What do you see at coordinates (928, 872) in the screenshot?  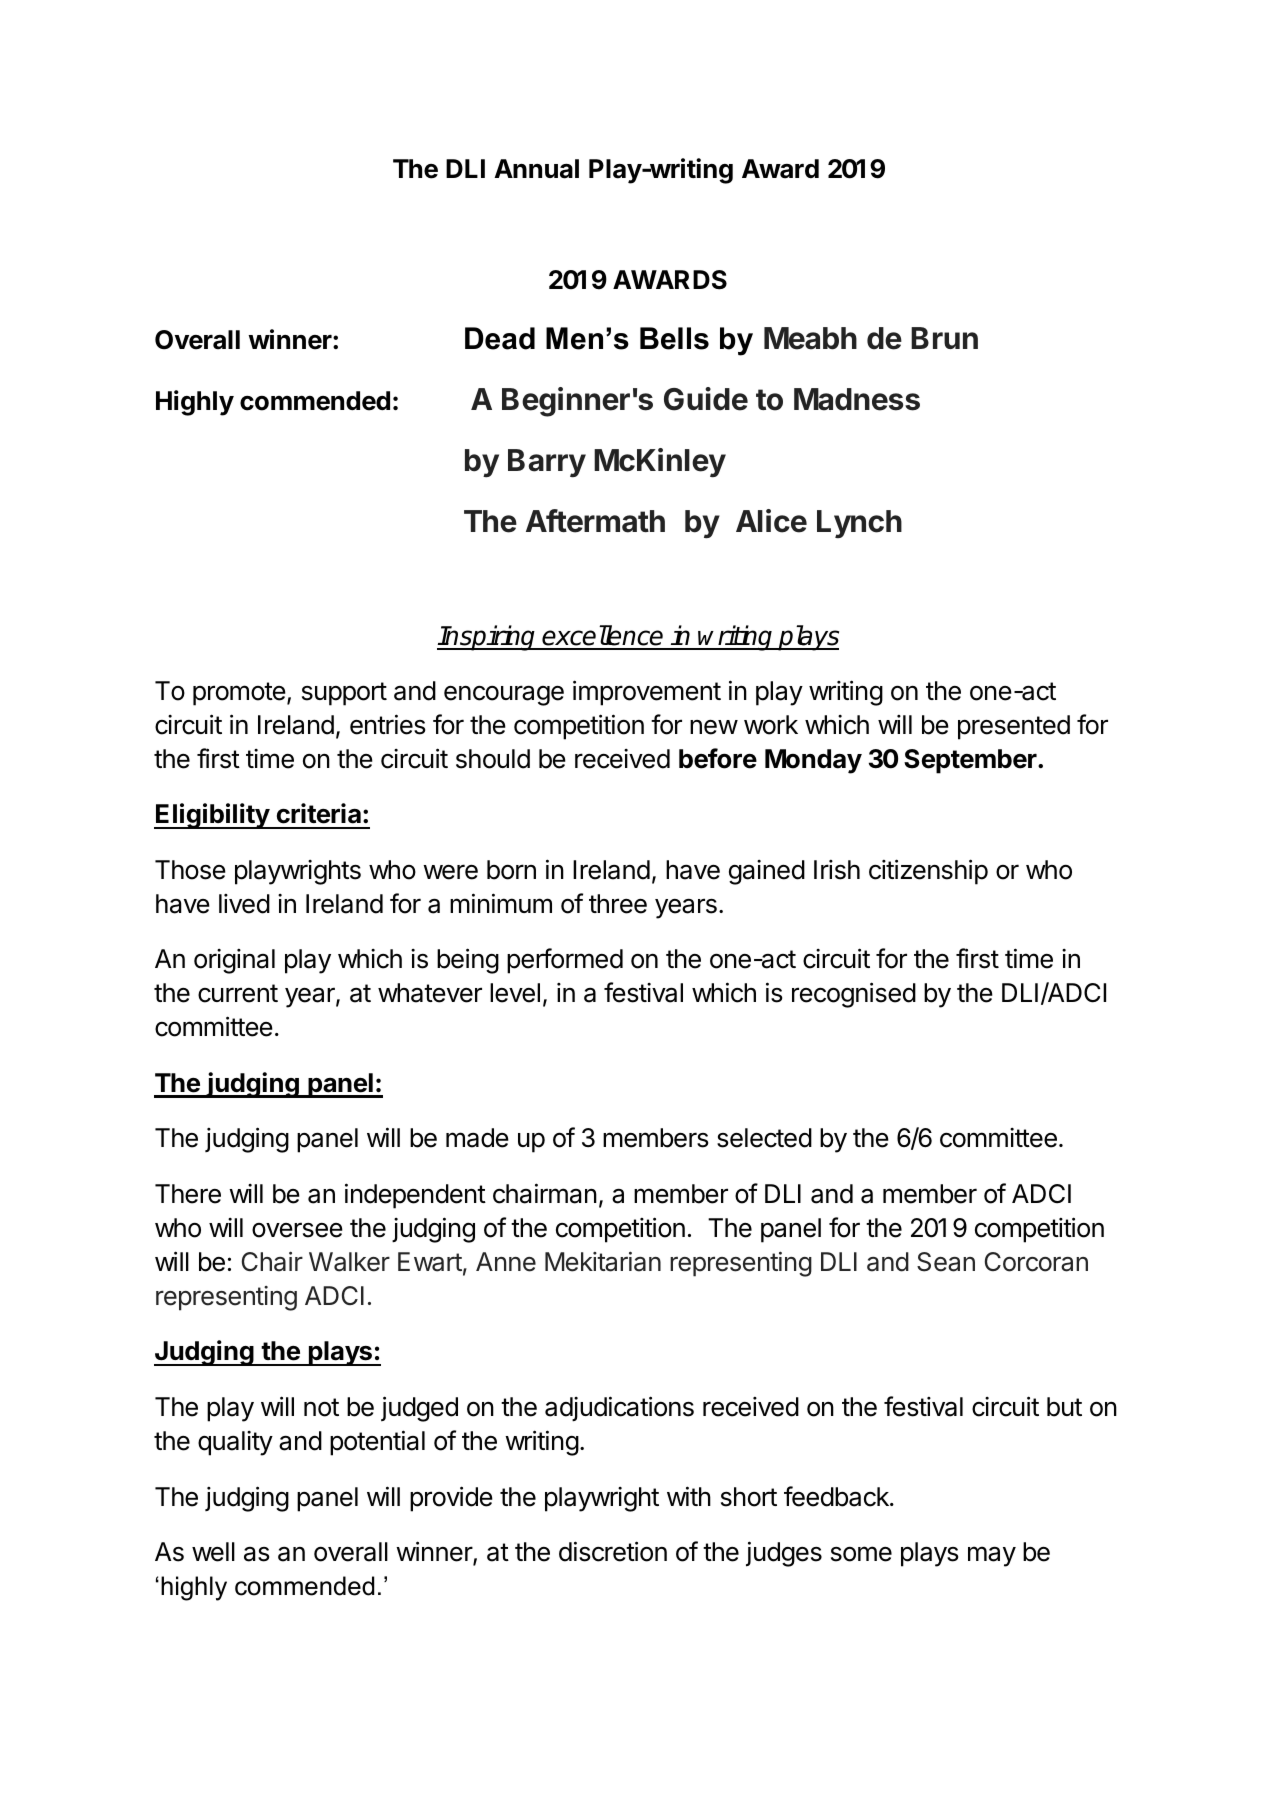 I see `citizenship` at bounding box center [928, 872].
